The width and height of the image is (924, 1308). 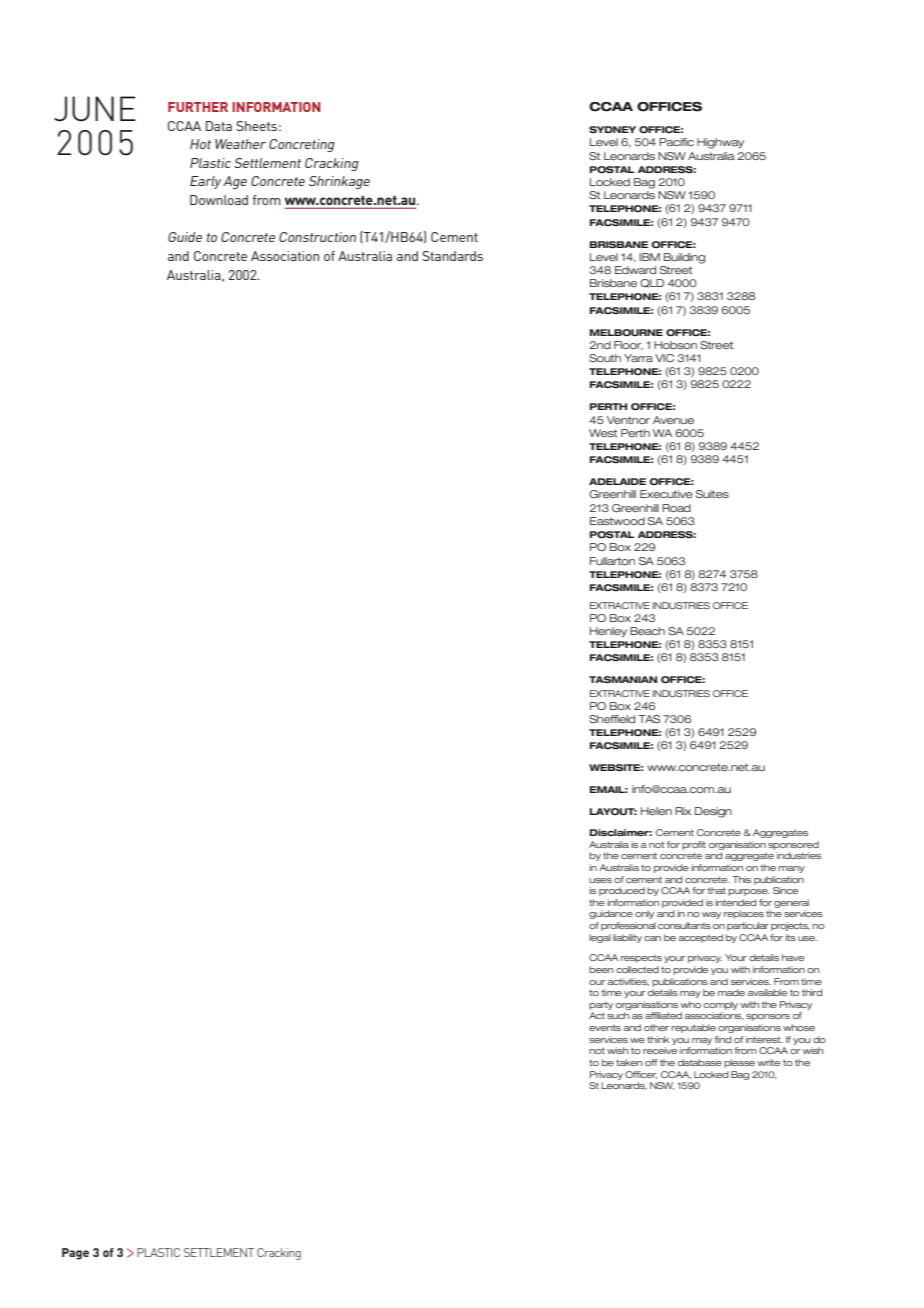 What do you see at coordinates (721, 1005) in the image?
I see `comply` at bounding box center [721, 1005].
